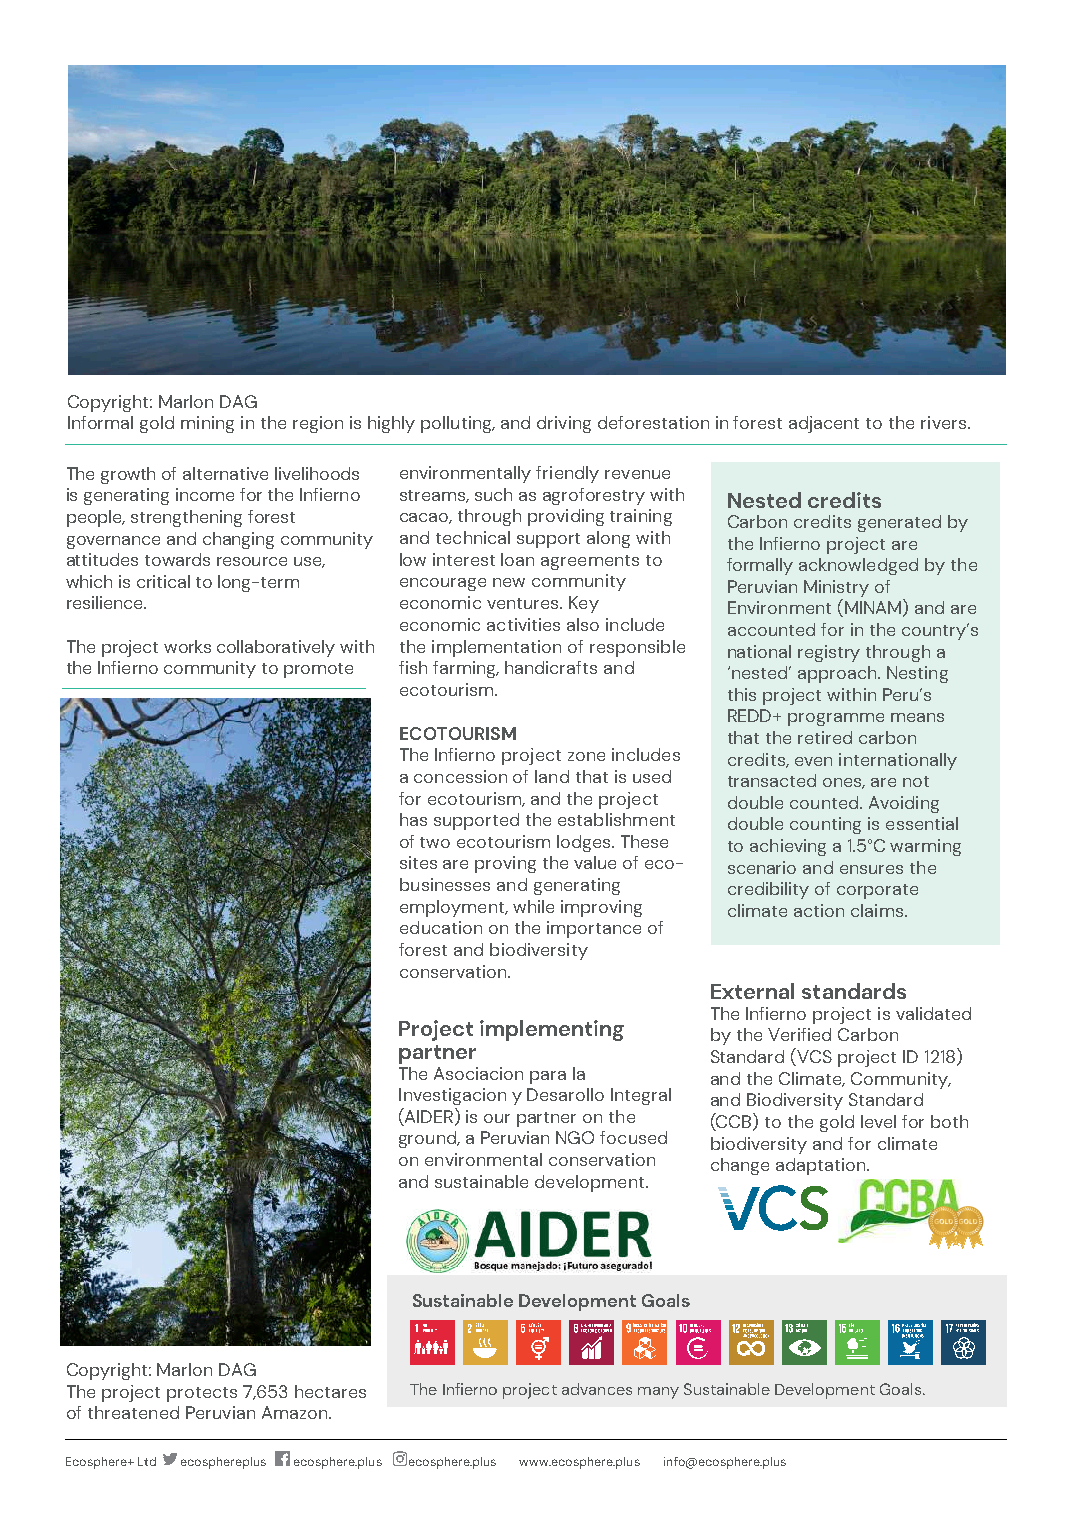 This document has width=1072, height=1516. Describe the element at coordinates (202, 1394) in the document. I see `protects` at that location.
